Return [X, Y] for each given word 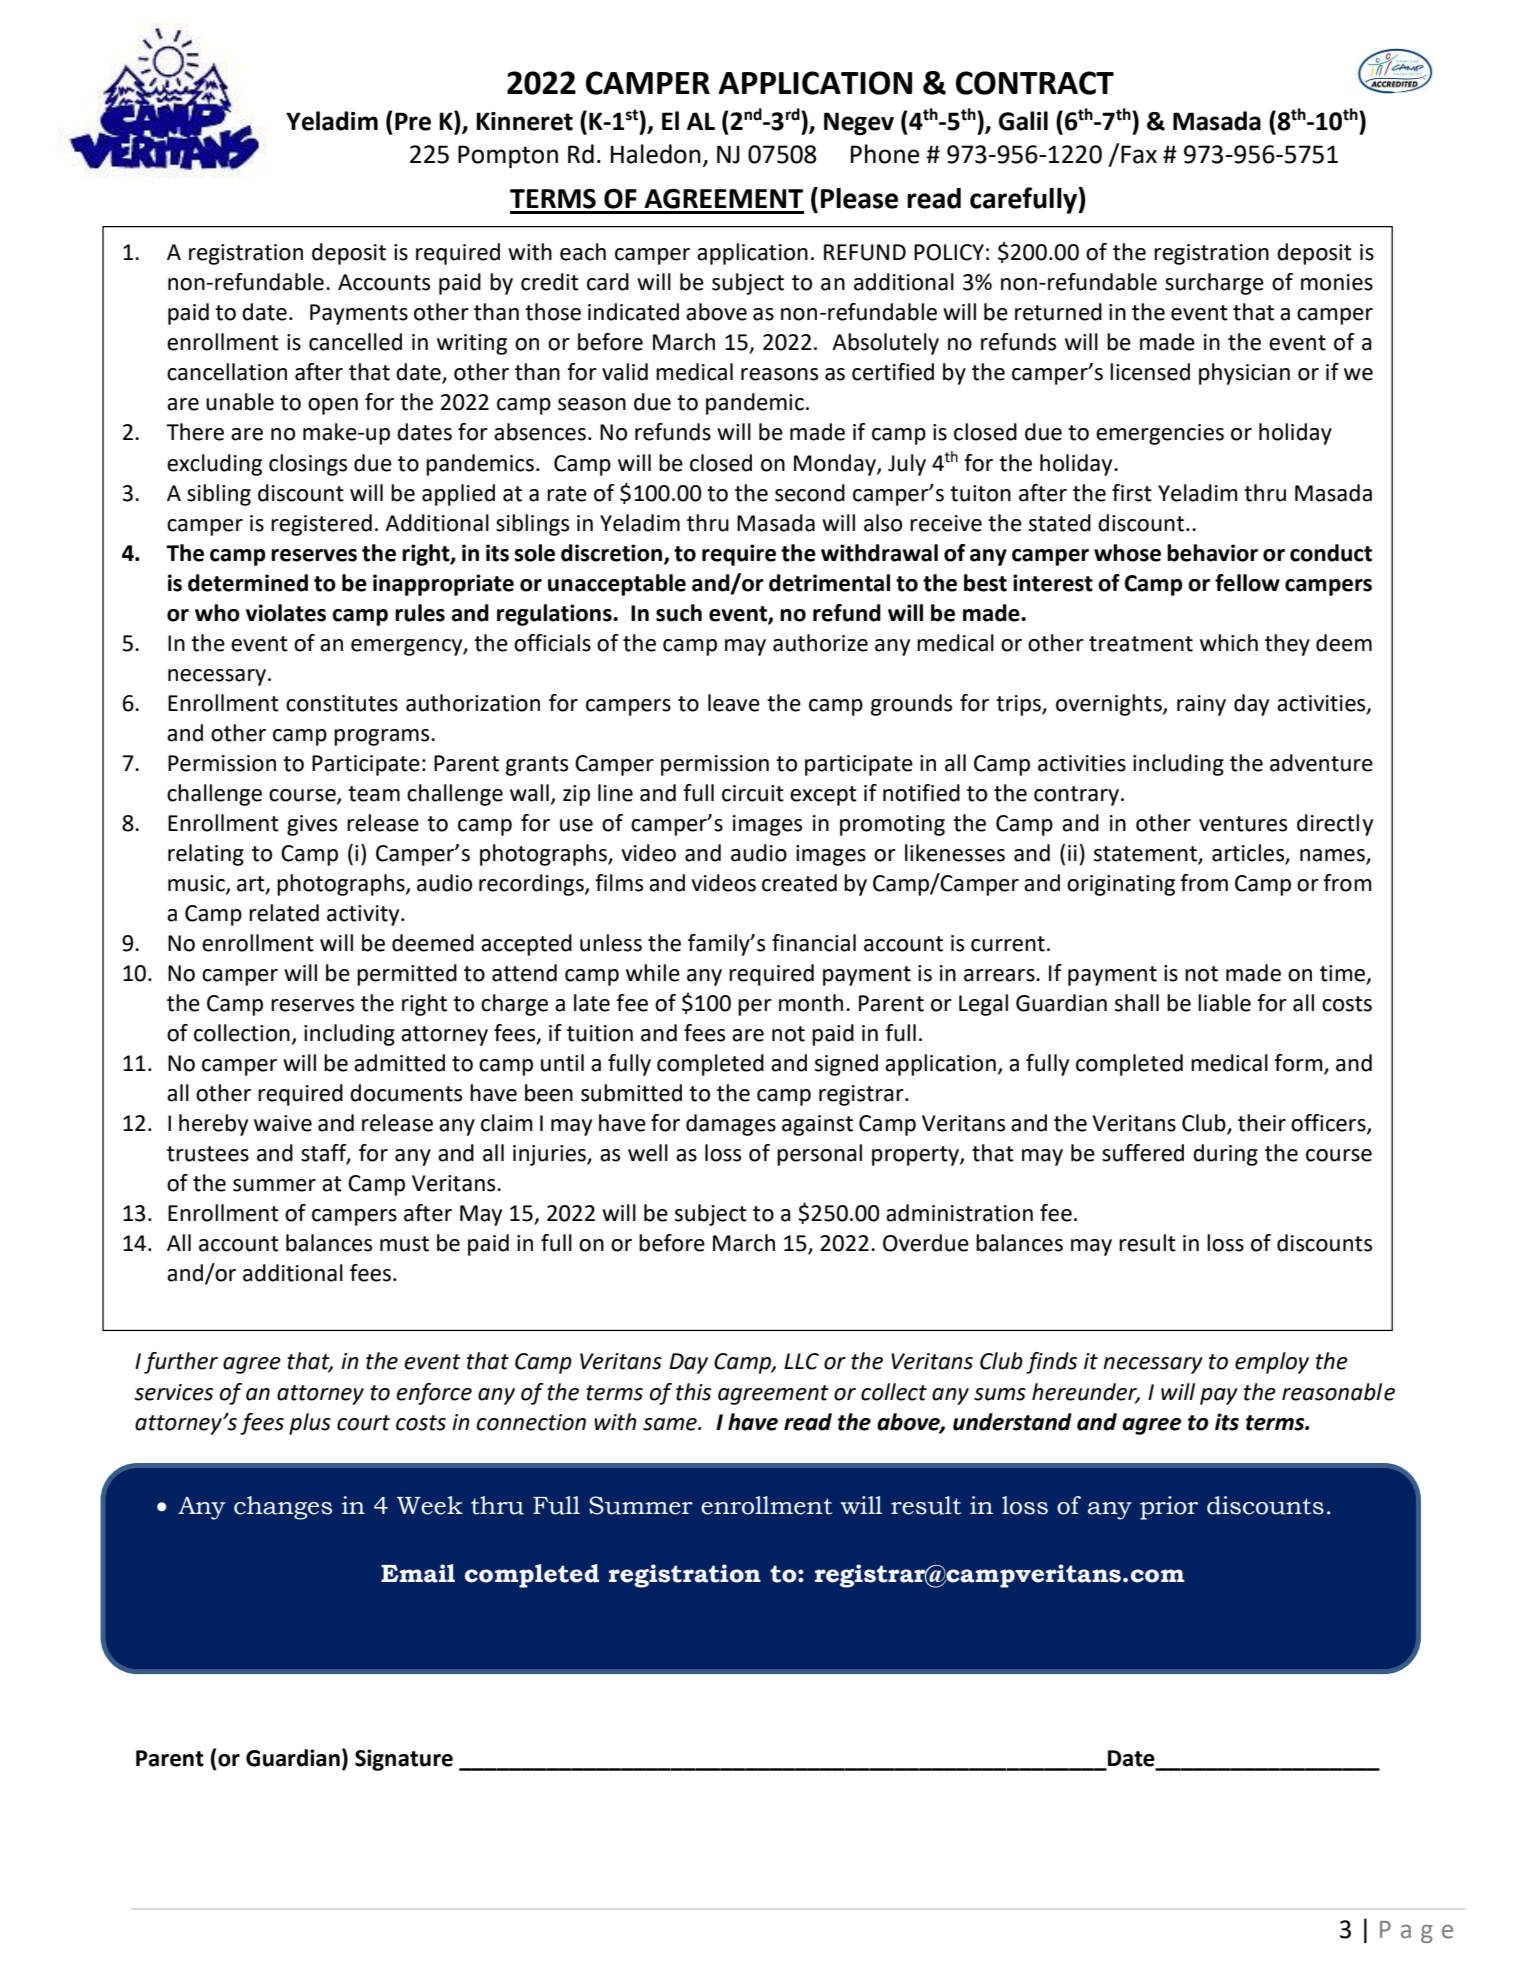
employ [1272, 1363]
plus [310, 1424]
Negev [859, 123]
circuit [753, 793]
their [1262, 1123]
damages [731, 1125]
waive [283, 1123]
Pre [413, 121]
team [374, 794]
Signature [404, 1760]
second [810, 493]
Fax [1139, 154]
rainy [1201, 705]
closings [308, 465]
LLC [801, 1361]
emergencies [1160, 434]
